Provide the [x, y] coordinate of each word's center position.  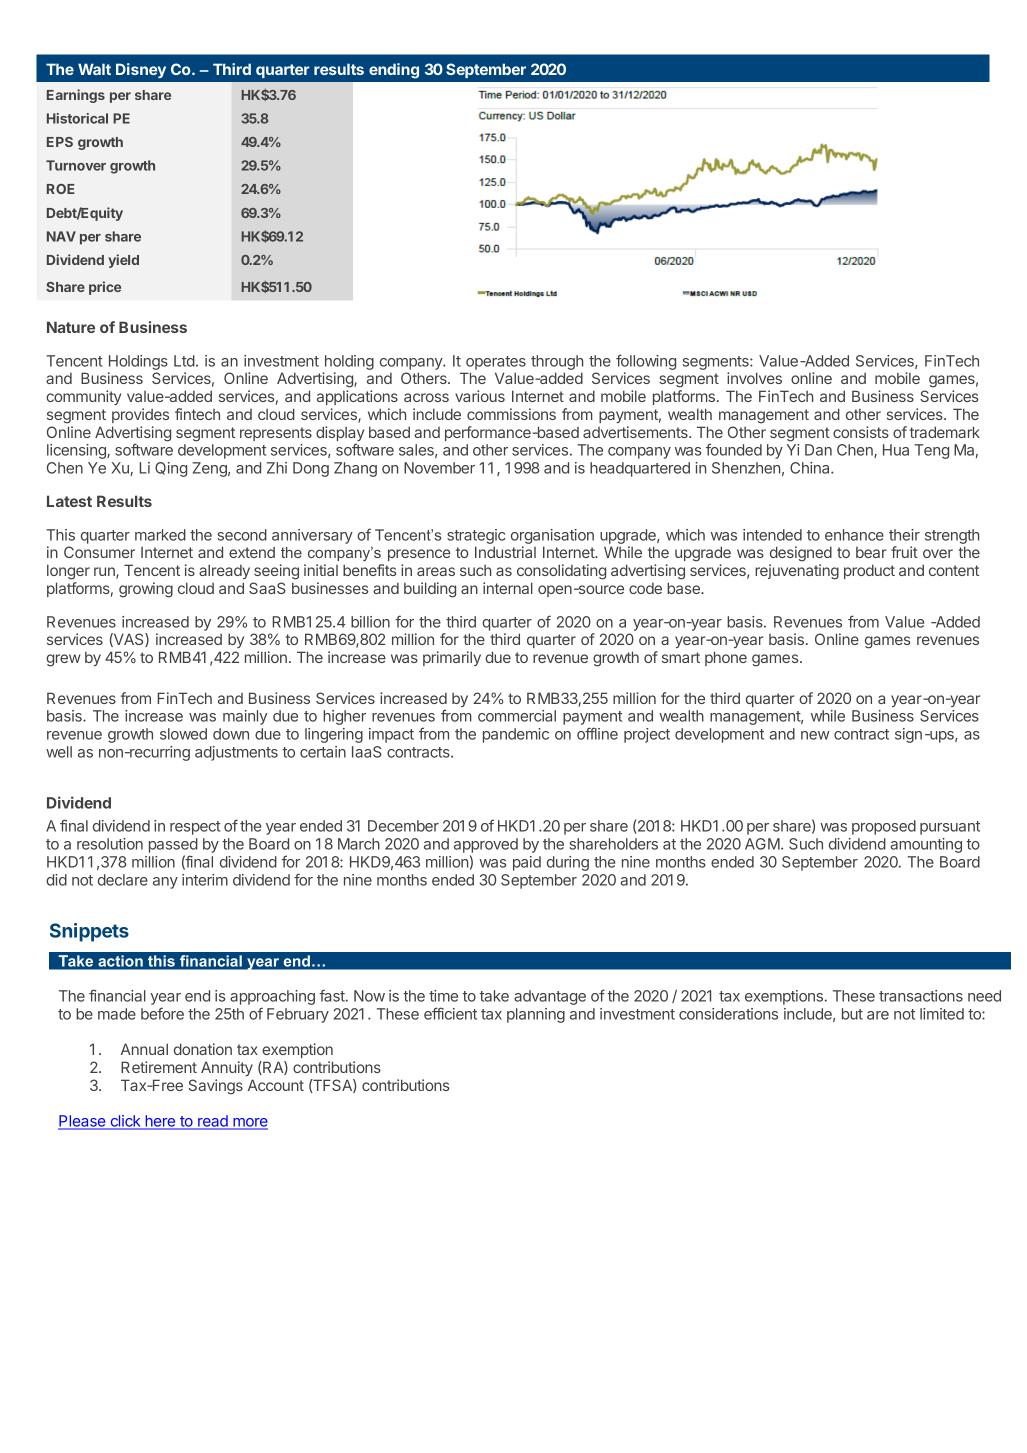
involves [754, 378]
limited [942, 1014]
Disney [141, 70]
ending [394, 71]
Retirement [159, 1067]
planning [536, 1015]
